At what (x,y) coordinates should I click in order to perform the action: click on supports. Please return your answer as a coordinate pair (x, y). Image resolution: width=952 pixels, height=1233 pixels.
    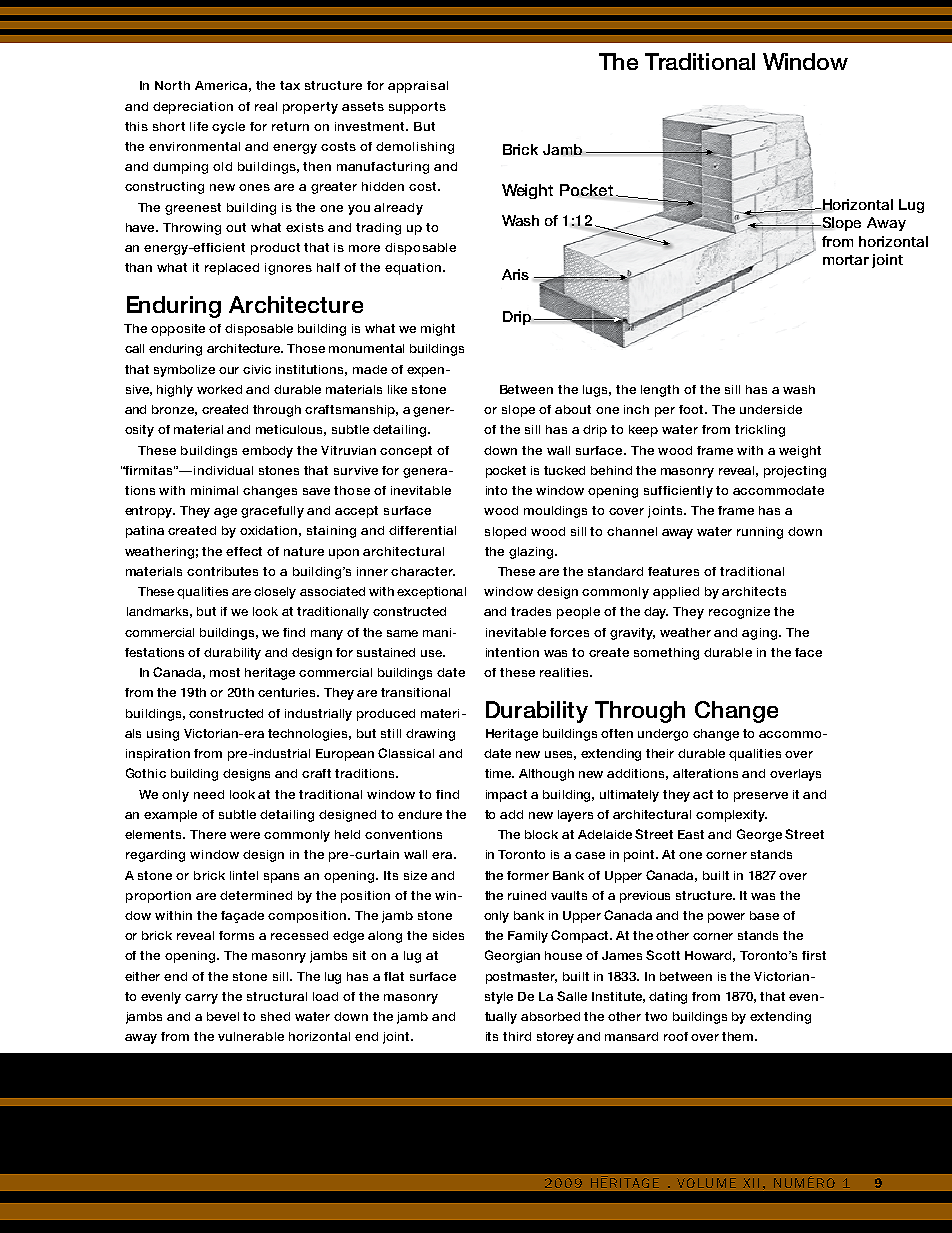
    Looking at the image, I should click on (417, 108).
